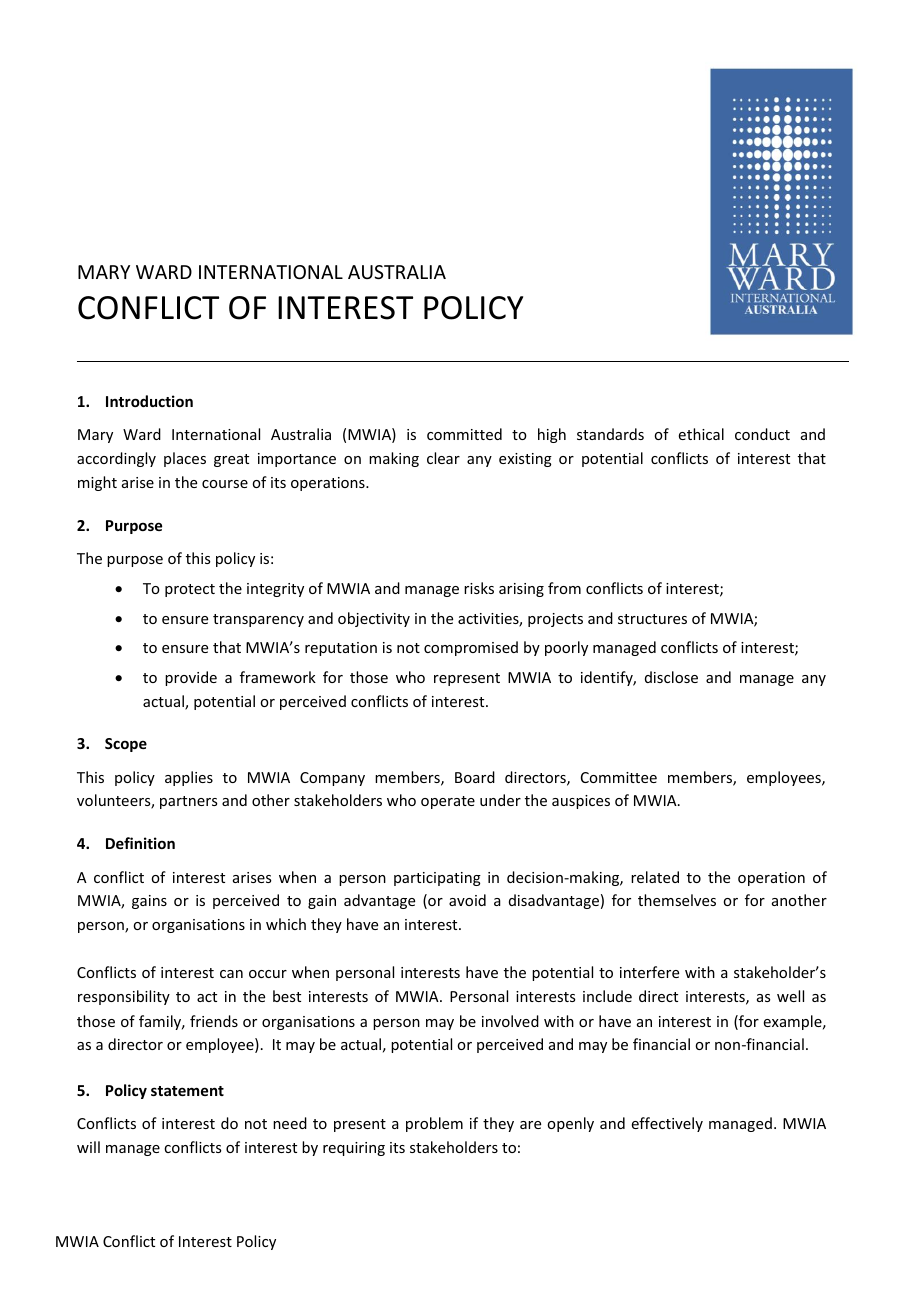 The image size is (924, 1308). I want to click on ethical, so click(701, 434).
